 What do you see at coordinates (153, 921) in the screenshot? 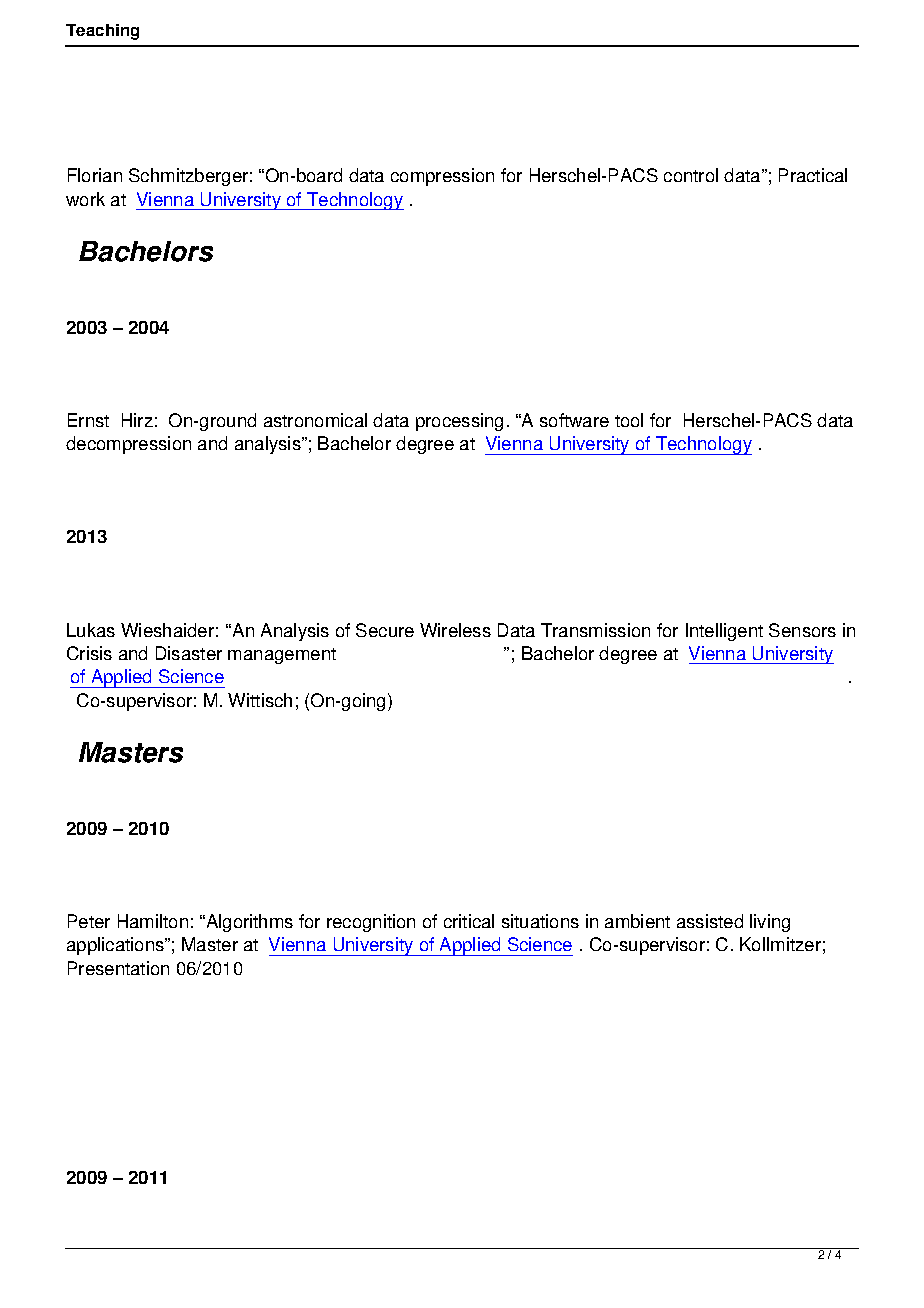
I see `Hamilton` at bounding box center [153, 921].
